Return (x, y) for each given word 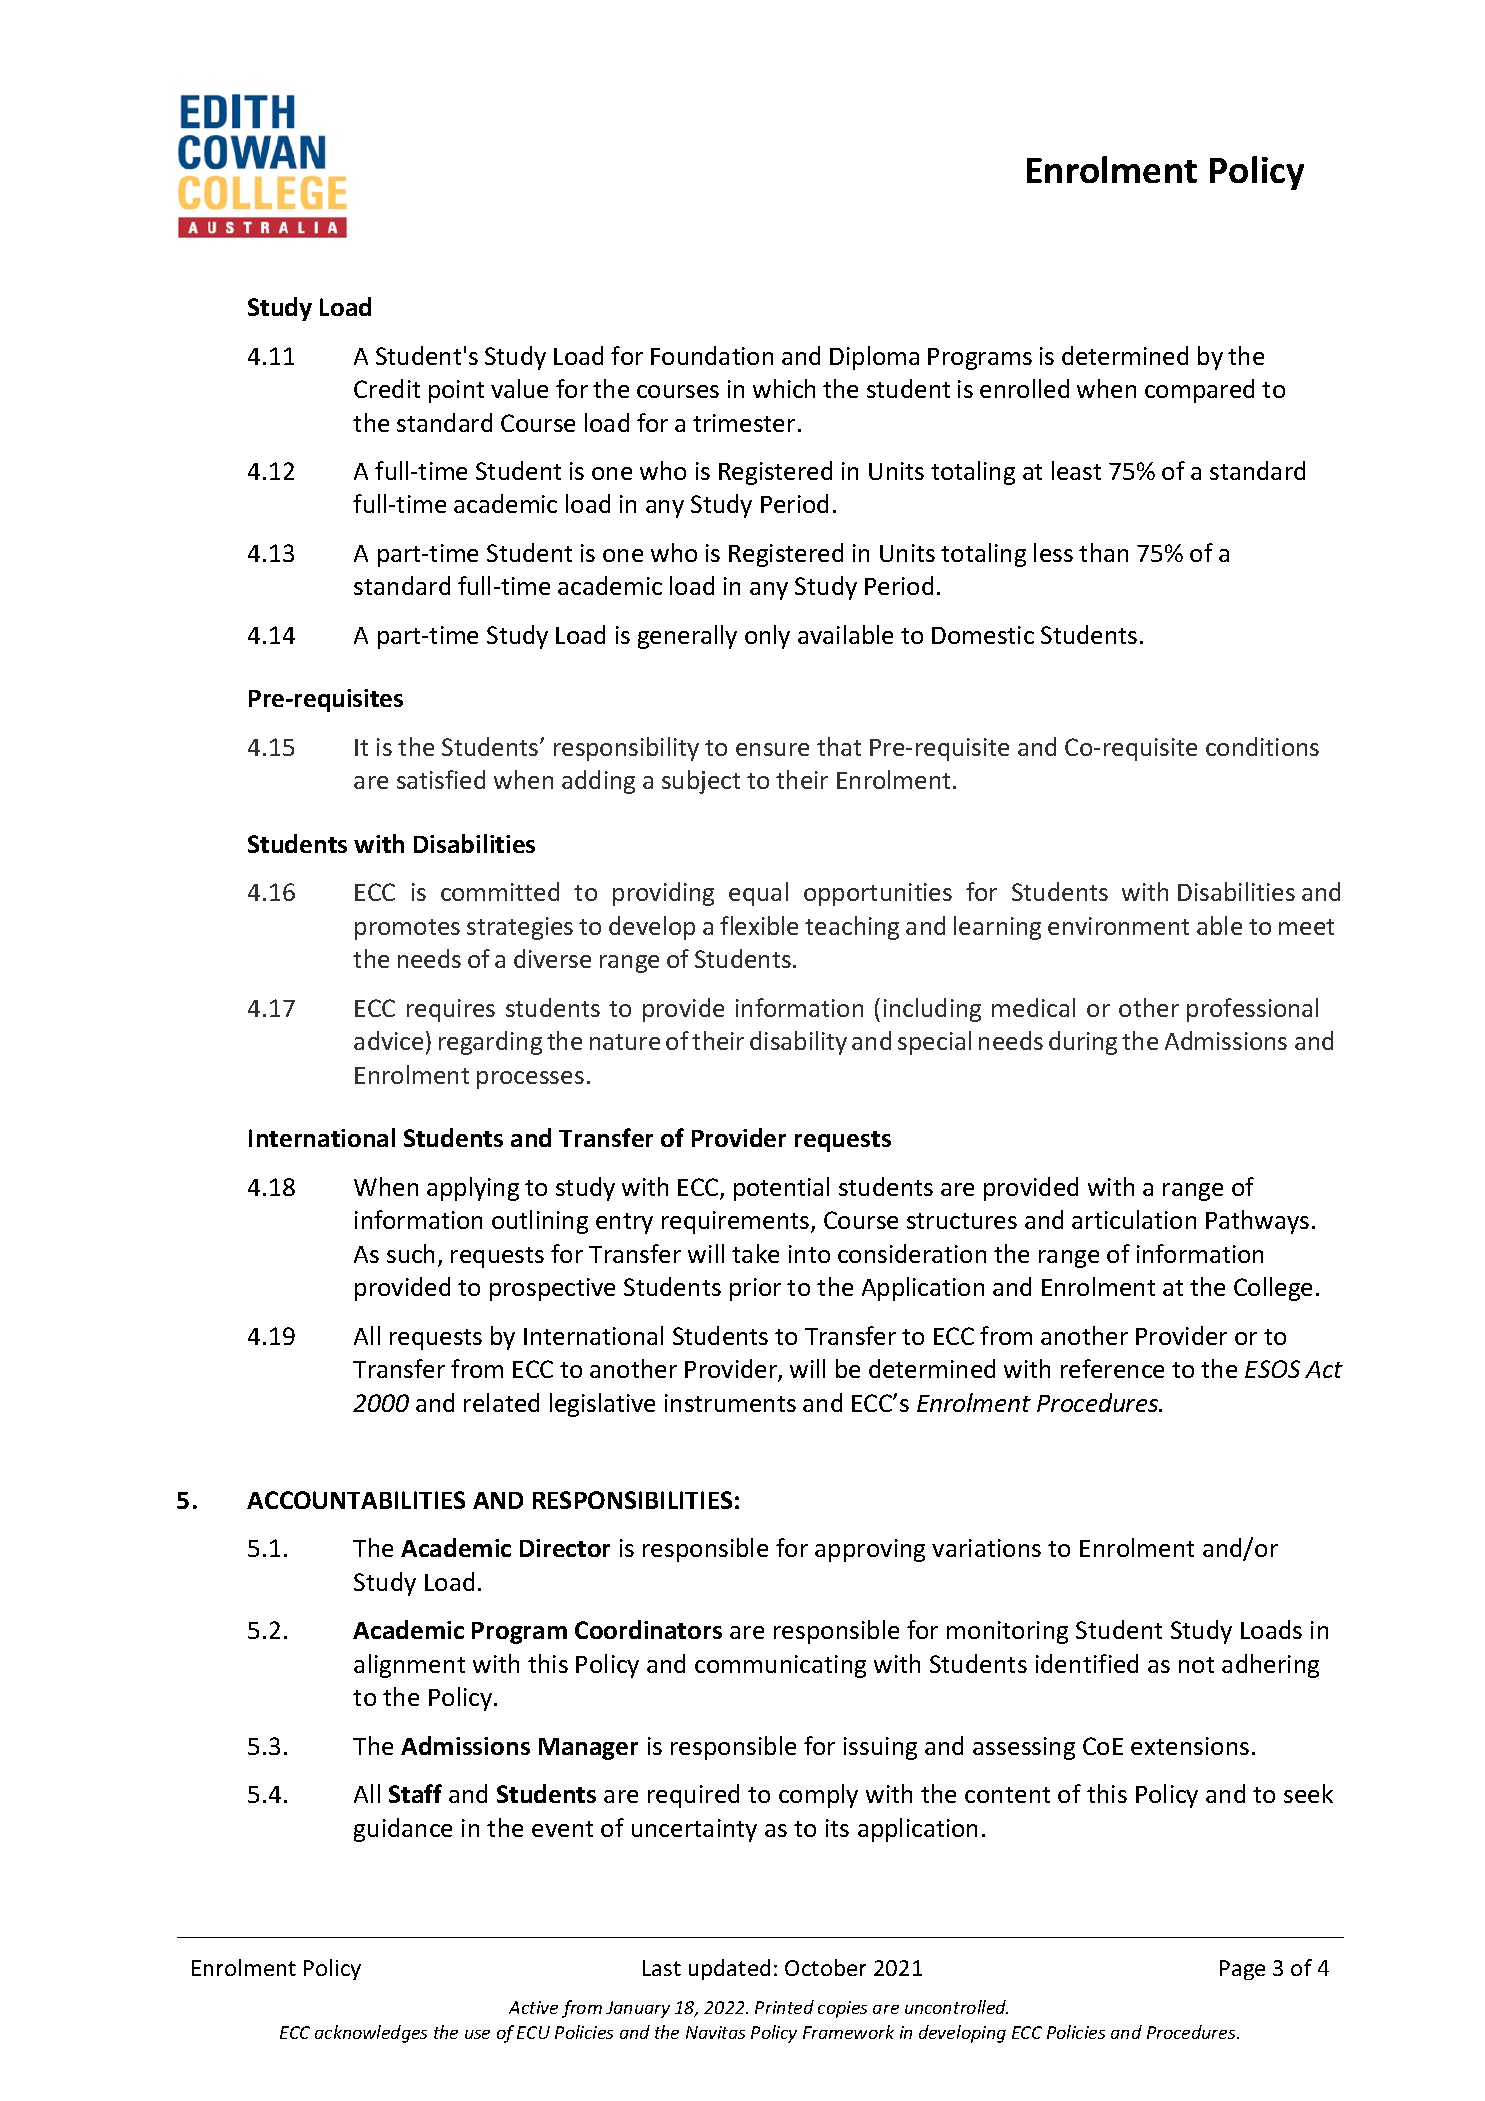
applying (473, 1189)
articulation (1134, 1219)
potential (781, 1189)
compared (1199, 391)
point (456, 391)
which (784, 388)
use (477, 2034)
